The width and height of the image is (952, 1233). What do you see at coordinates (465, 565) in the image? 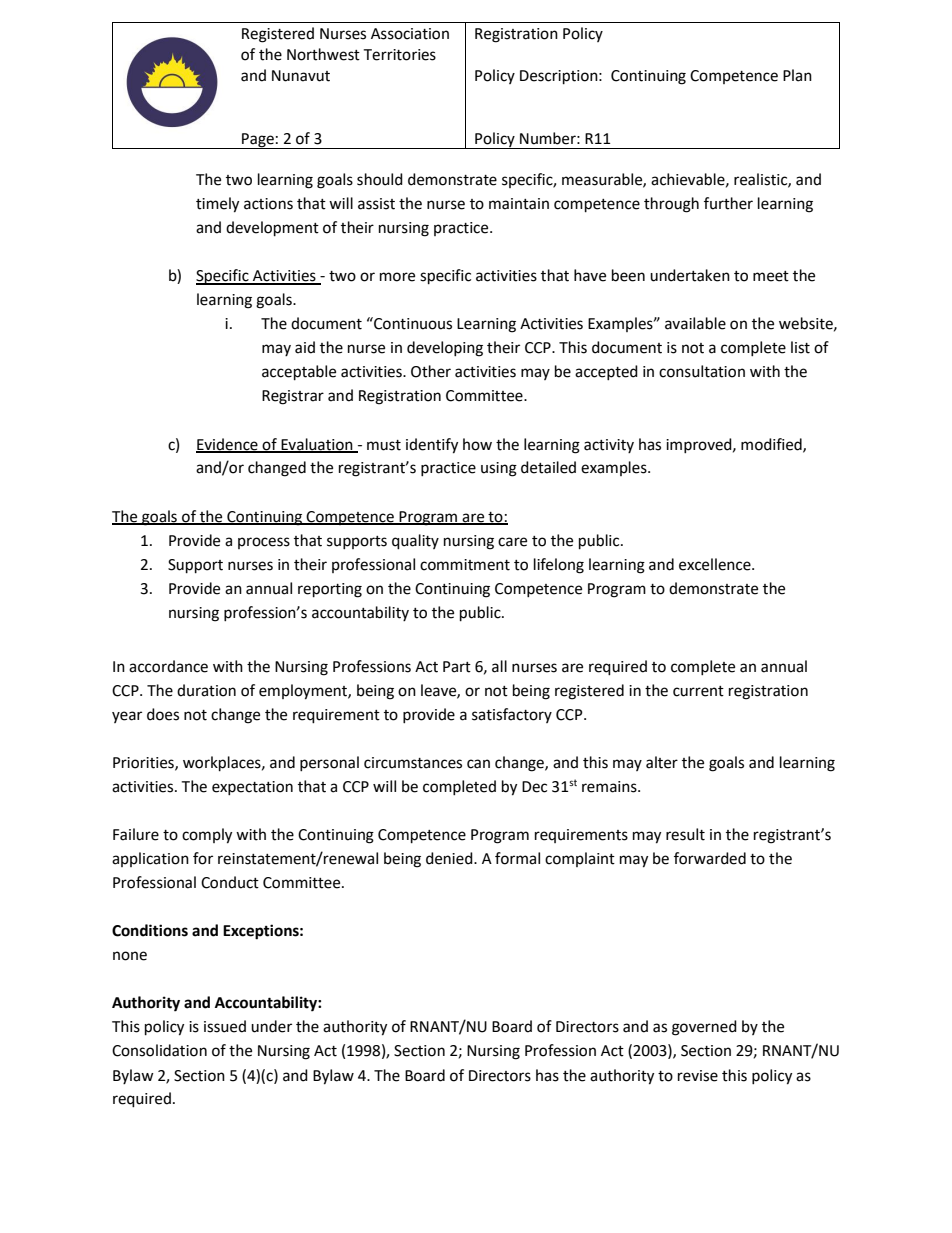
I see `commitment` at bounding box center [465, 565].
